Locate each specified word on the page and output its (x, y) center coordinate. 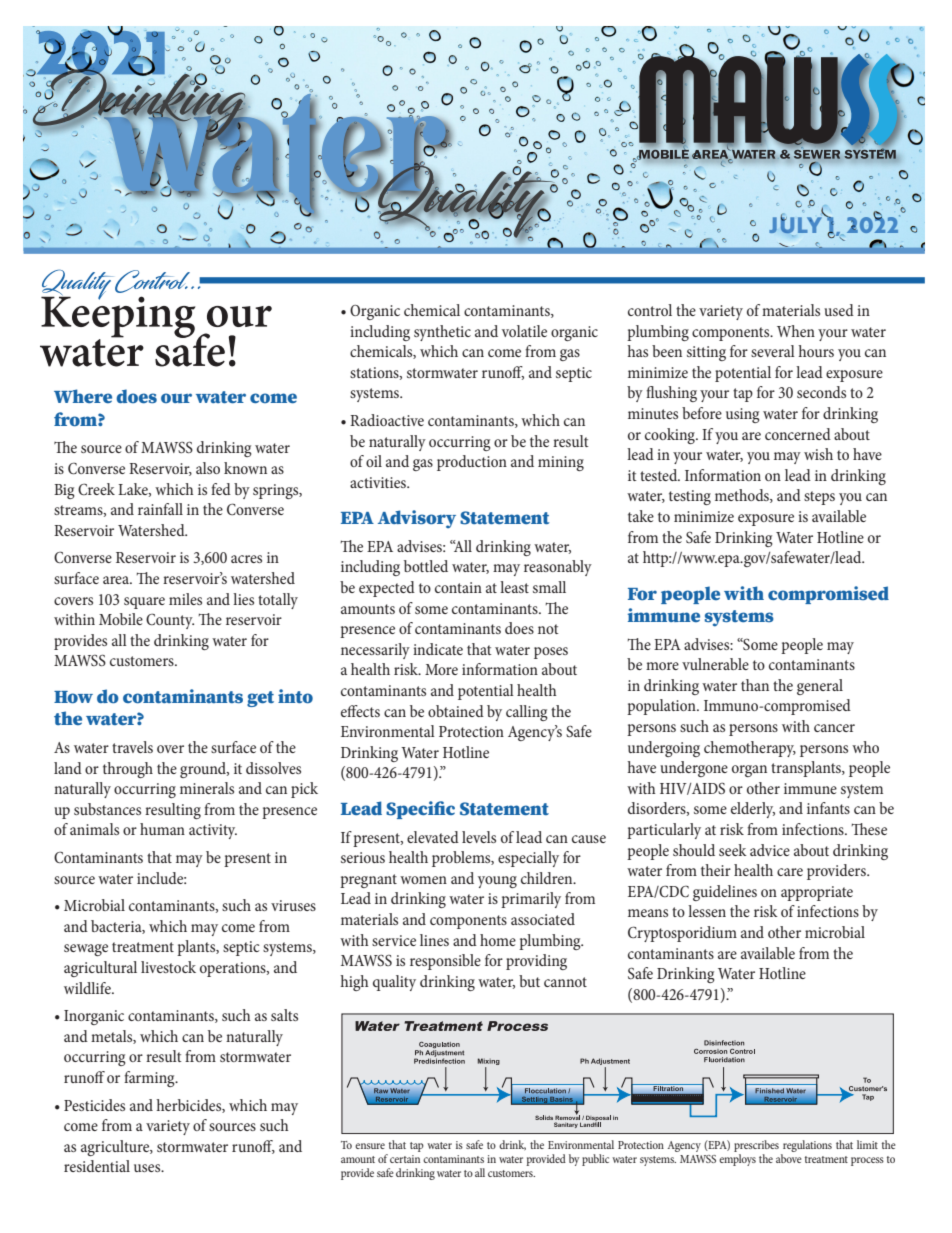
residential (97, 1166)
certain (405, 1159)
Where (83, 396)
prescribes (756, 1147)
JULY (797, 224)
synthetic (442, 333)
